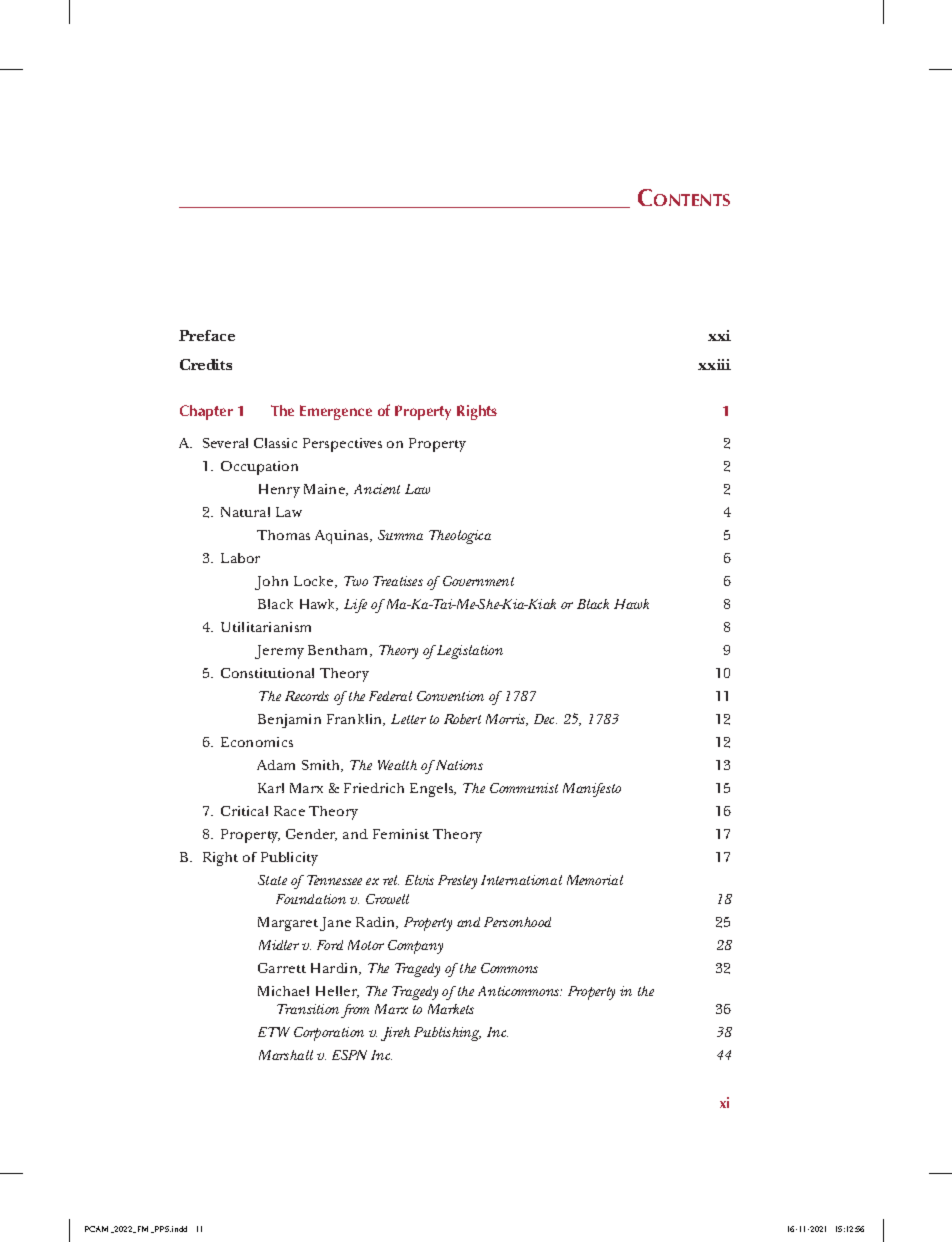 This document has height=1242, width=952. I want to click on Credits, so click(206, 364).
